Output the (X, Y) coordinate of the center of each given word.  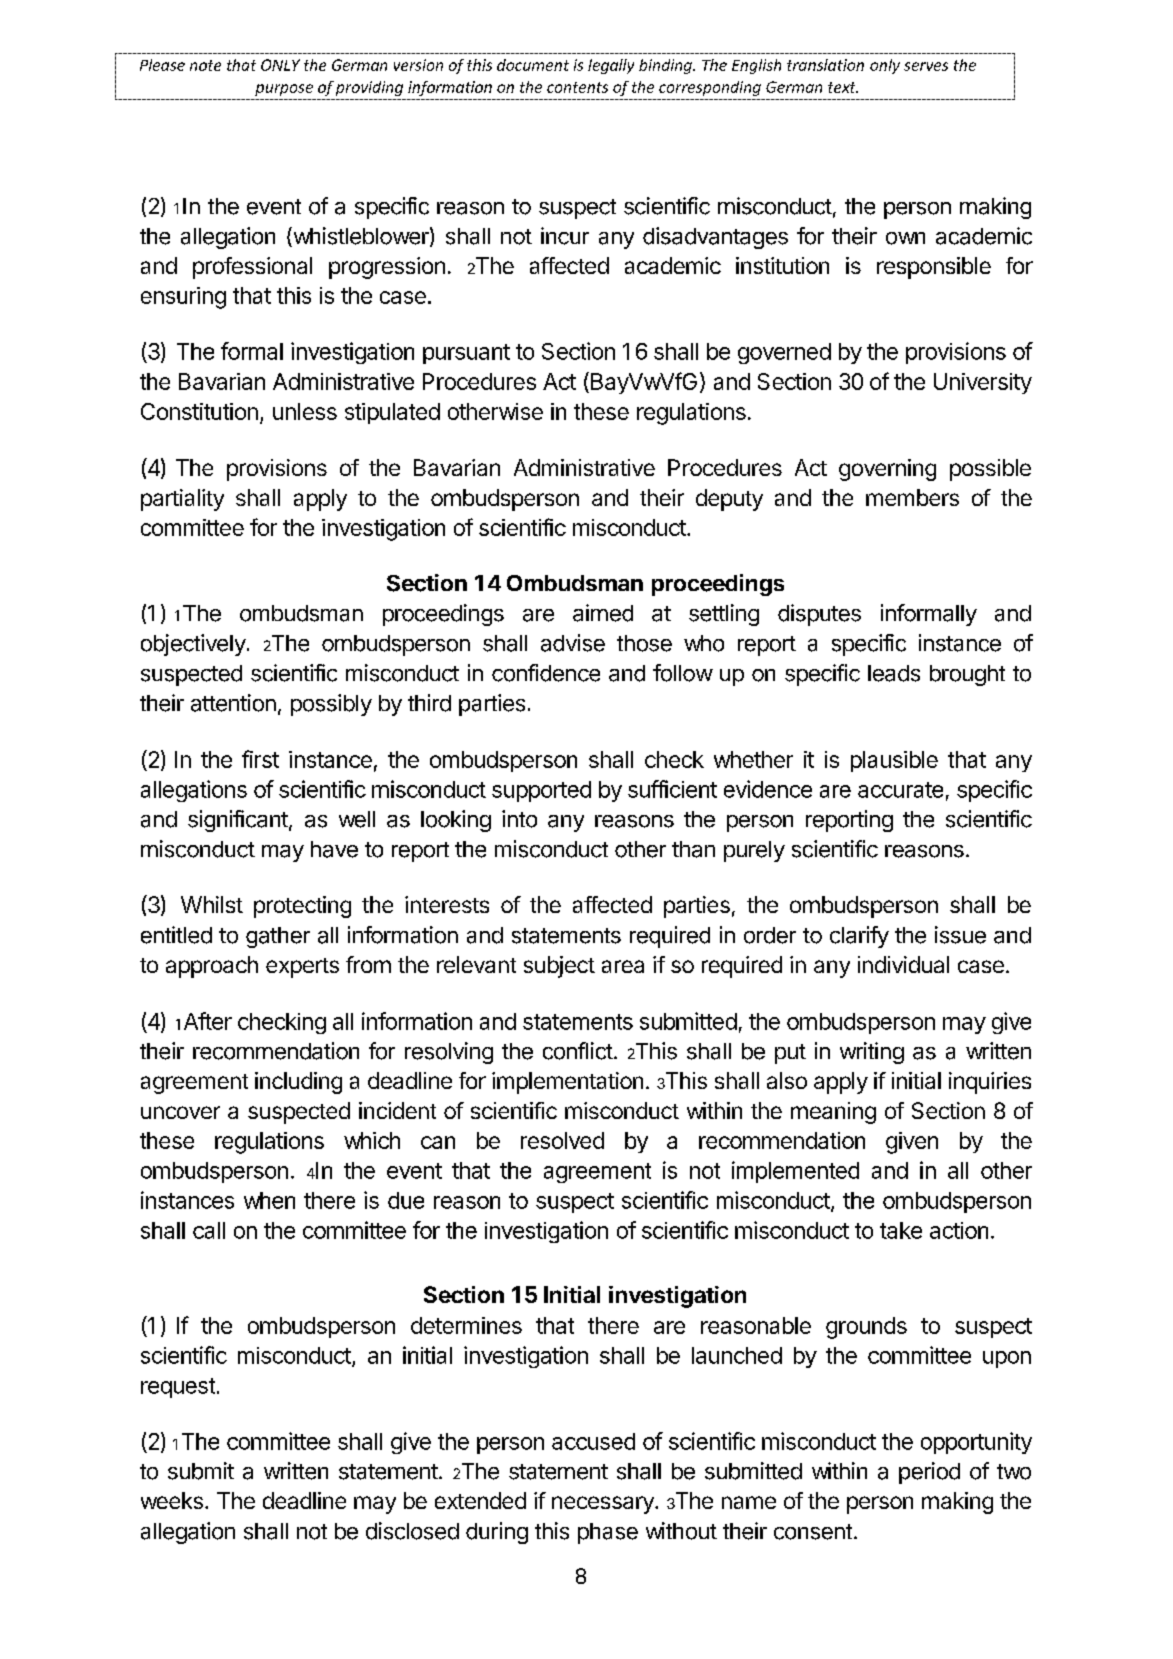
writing (872, 1053)
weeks (172, 1500)
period (929, 1473)
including (298, 1083)
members (912, 497)
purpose (284, 90)
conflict (578, 1051)
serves (926, 66)
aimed (603, 613)
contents (577, 87)
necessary (604, 1505)
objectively (193, 645)
